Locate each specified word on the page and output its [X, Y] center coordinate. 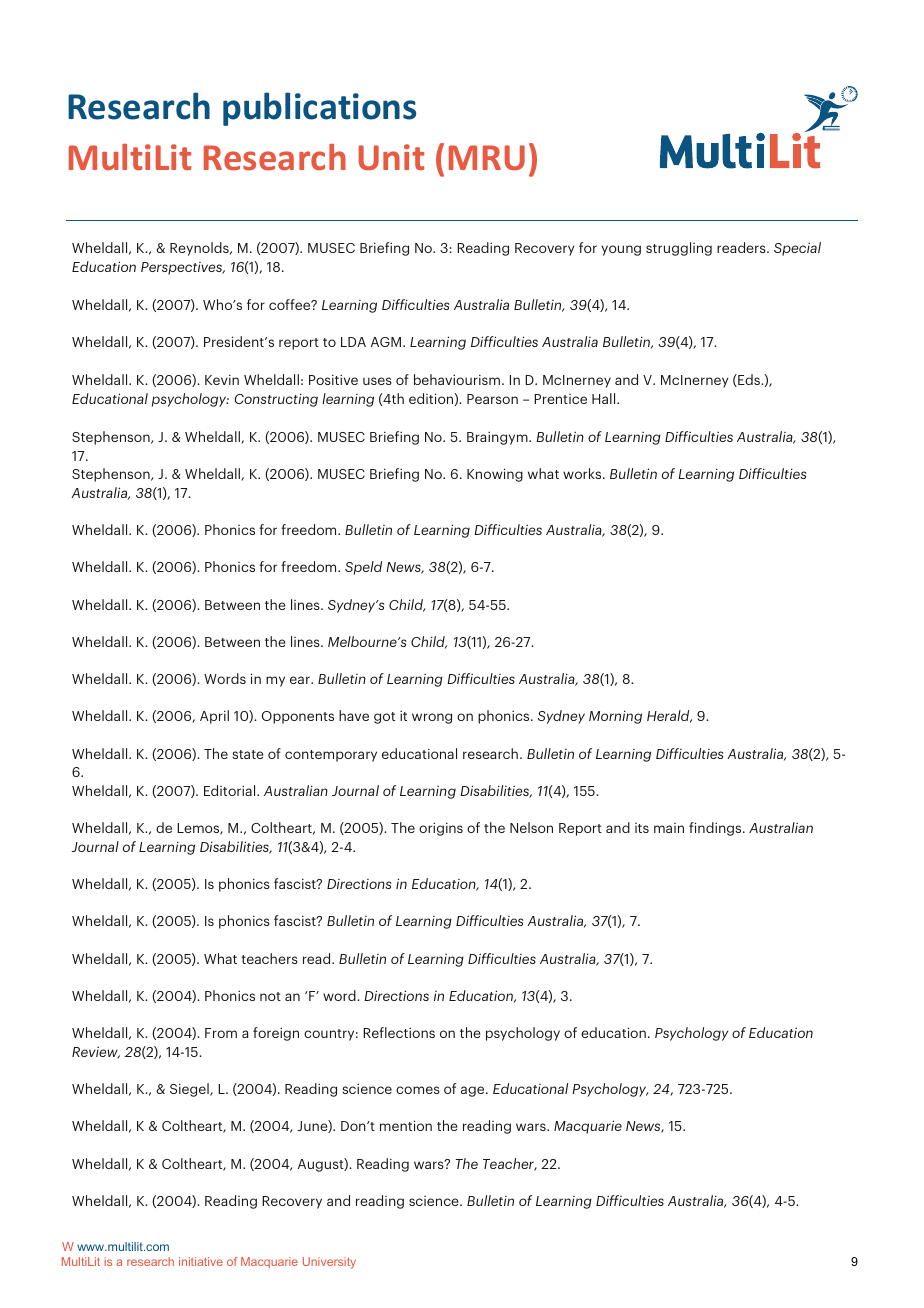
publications [319, 109]
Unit [391, 157]
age [474, 1091]
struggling [679, 249]
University [329, 1263]
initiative [201, 1261]
